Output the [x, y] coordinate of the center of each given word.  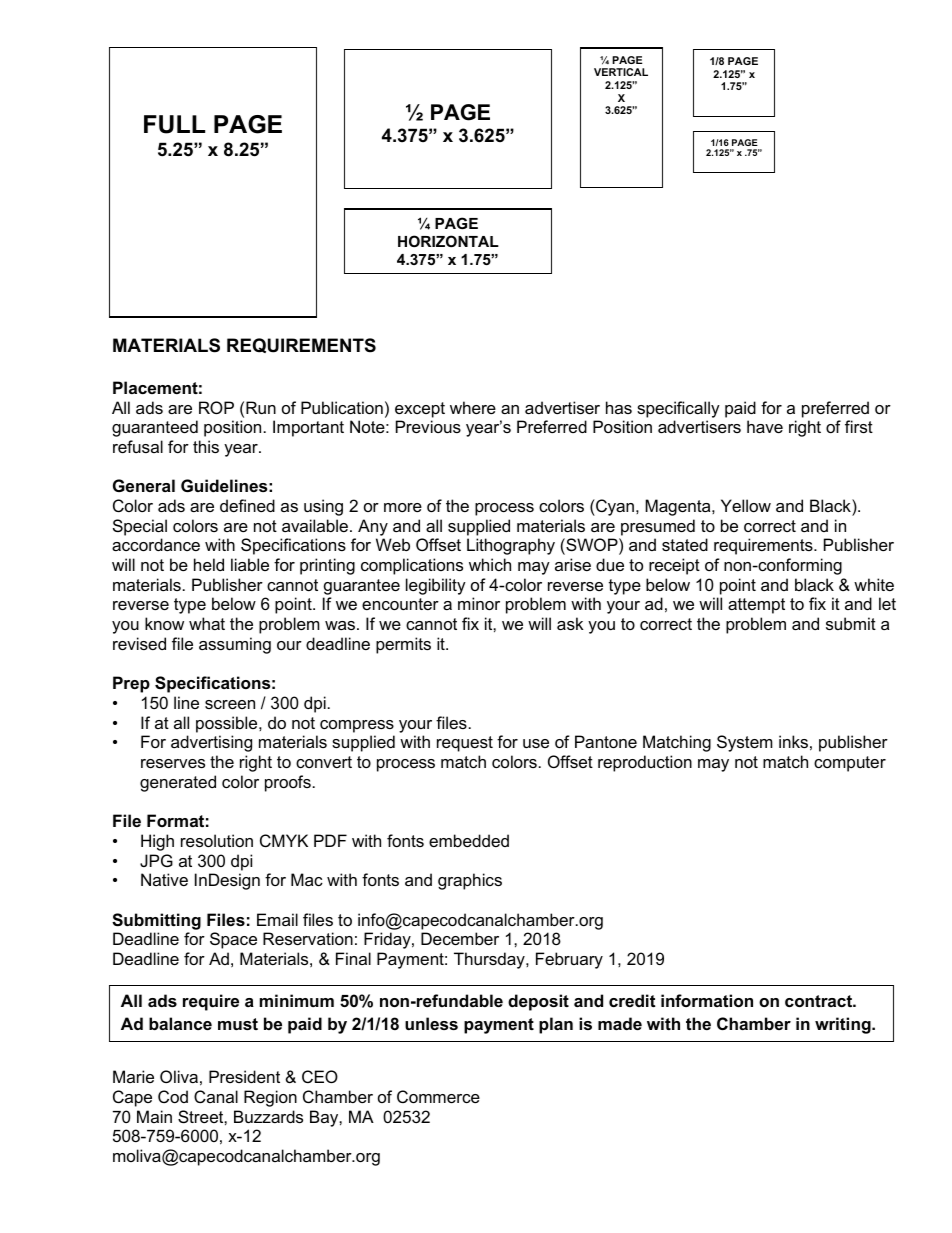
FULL [174, 124]
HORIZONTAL [448, 241]
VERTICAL [621, 72]
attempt [756, 606]
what [207, 623]
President [244, 1076]
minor [479, 603]
